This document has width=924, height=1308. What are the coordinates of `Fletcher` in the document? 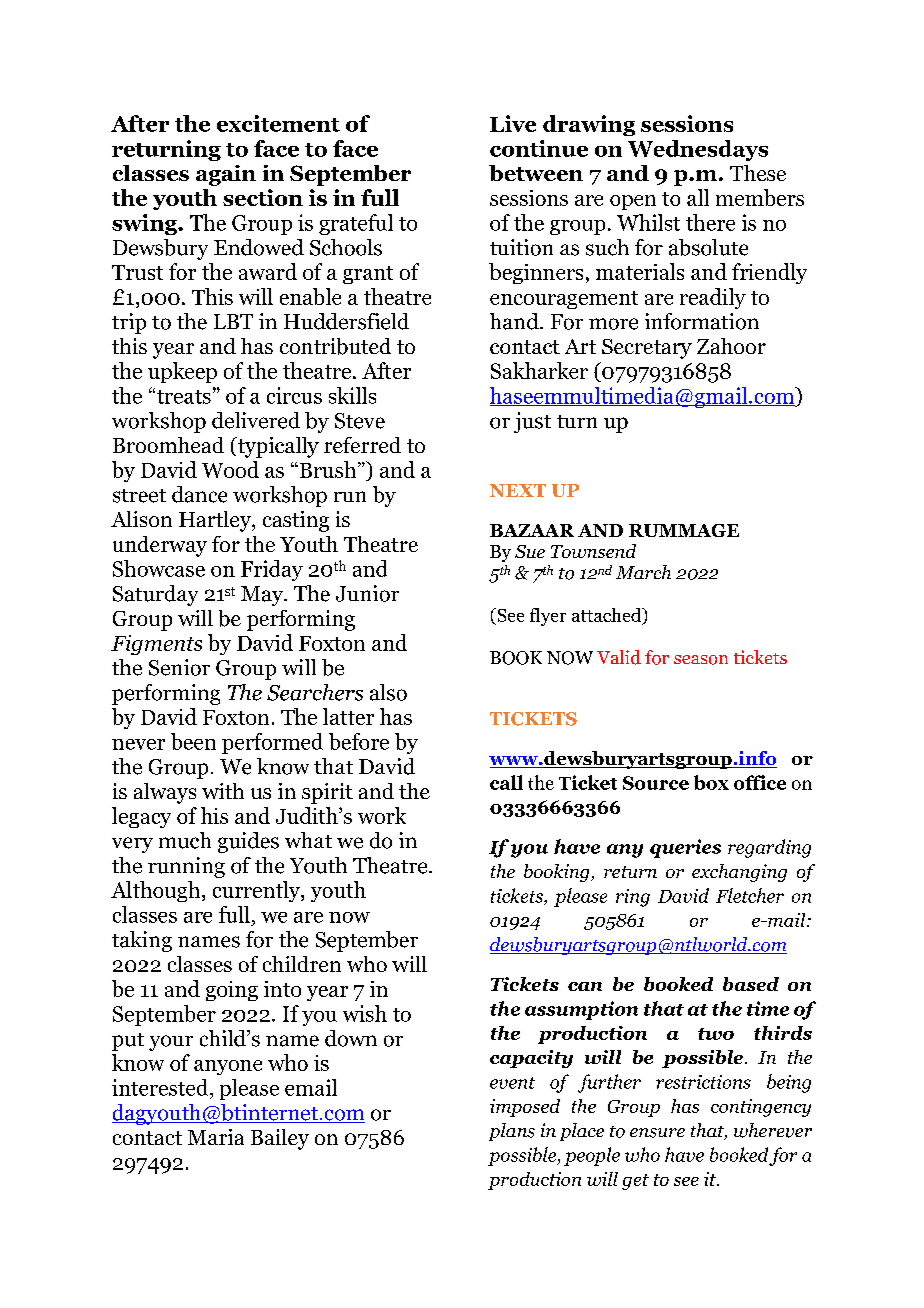 It's located at (750, 895).
